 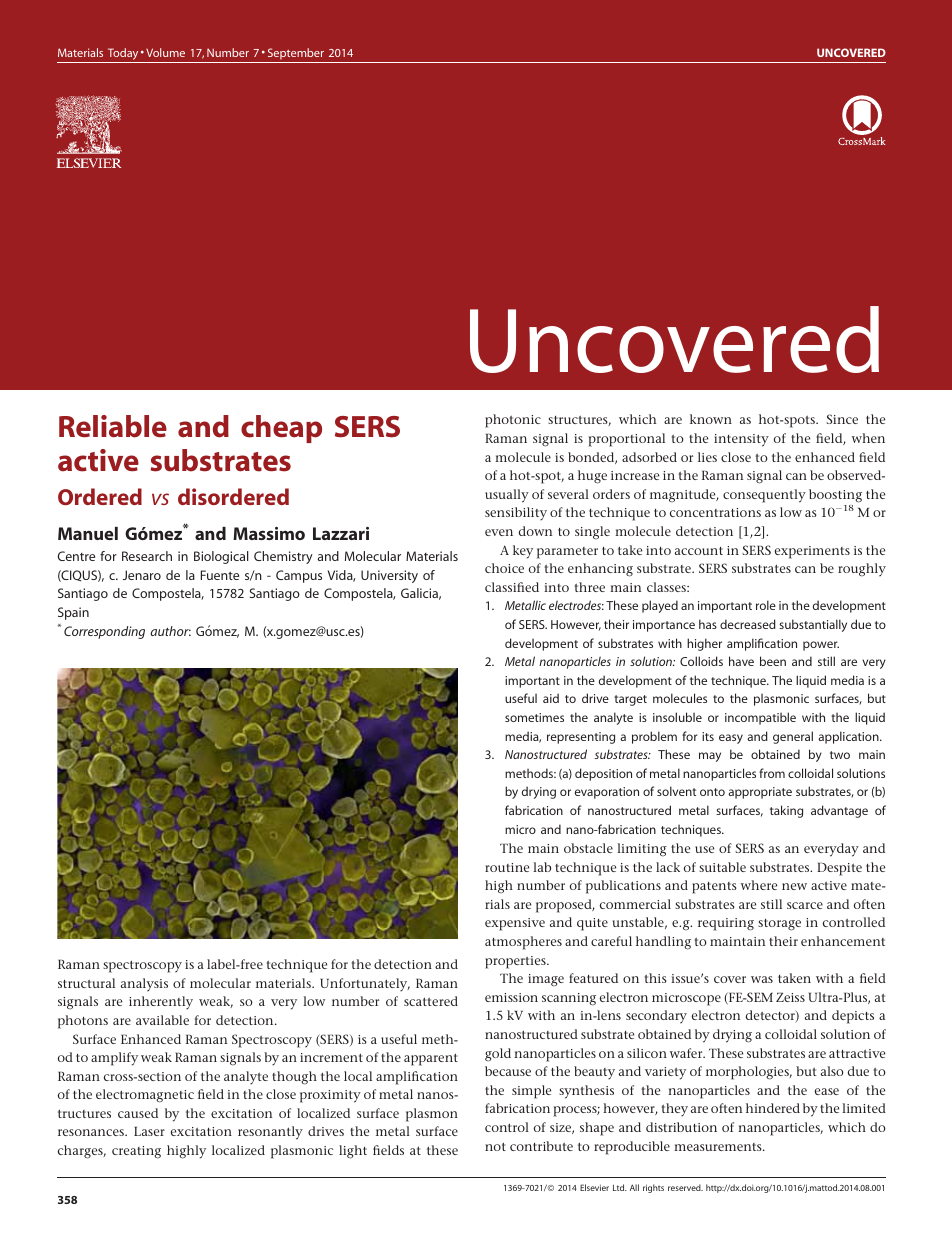 What do you see at coordinates (123, 54) in the screenshot?
I see `Today` at bounding box center [123, 54].
